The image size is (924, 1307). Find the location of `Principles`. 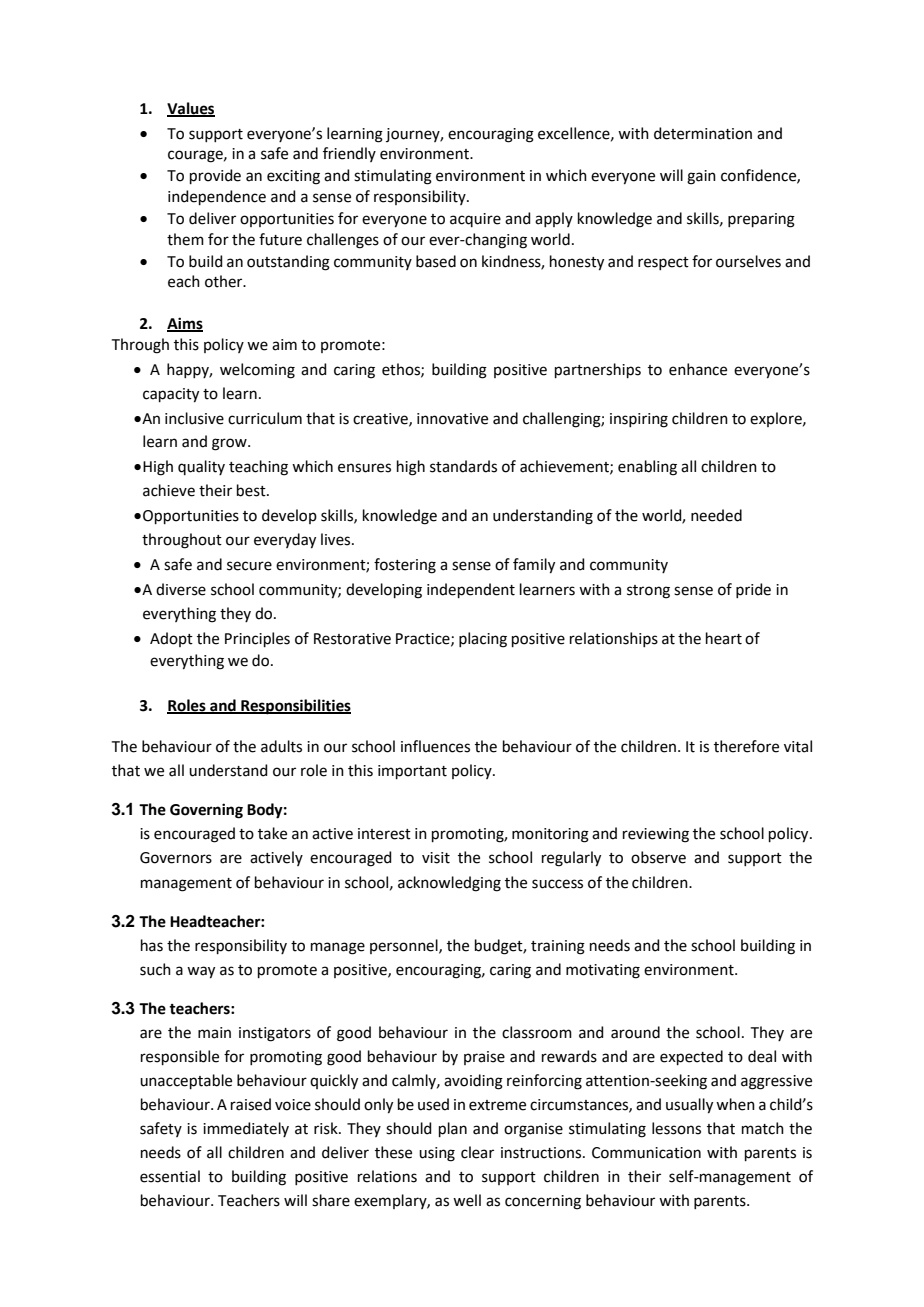

Principles is located at coordinates (257, 639).
